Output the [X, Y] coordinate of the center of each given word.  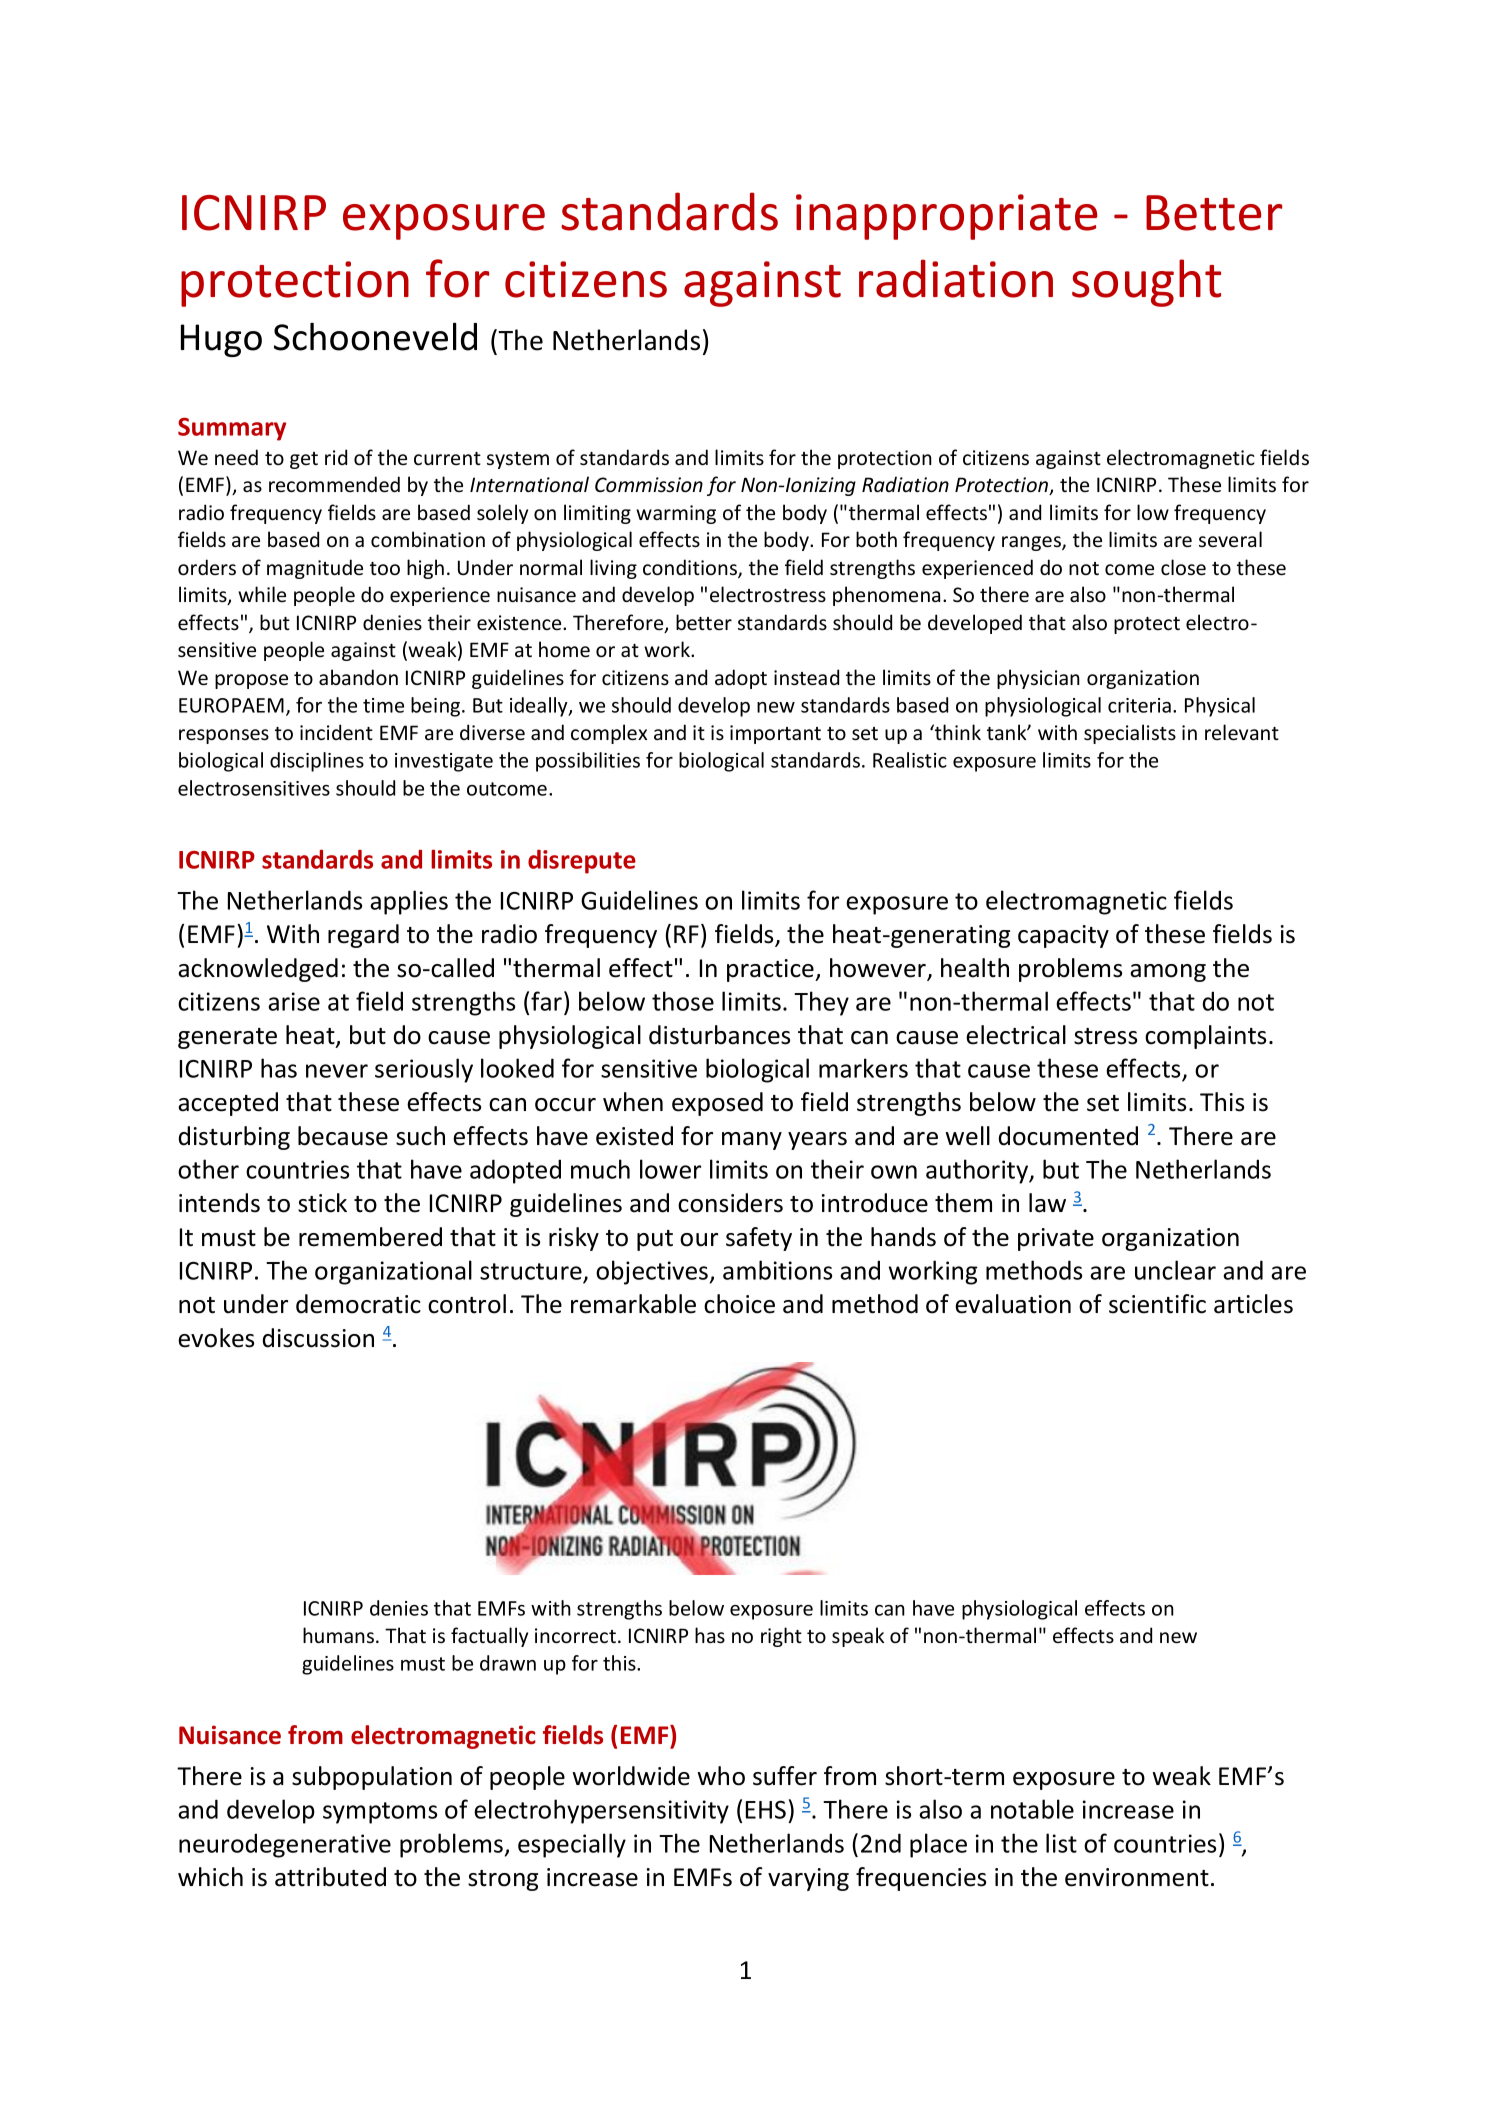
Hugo [221, 340]
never [337, 1071]
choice [739, 1304]
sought [1146, 283]
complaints [1205, 1037]
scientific [1157, 1304]
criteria [1139, 705]
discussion [318, 1338]
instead [806, 677]
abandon [358, 677]
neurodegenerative [285, 1845]
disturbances [719, 1035]
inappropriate [946, 217]
